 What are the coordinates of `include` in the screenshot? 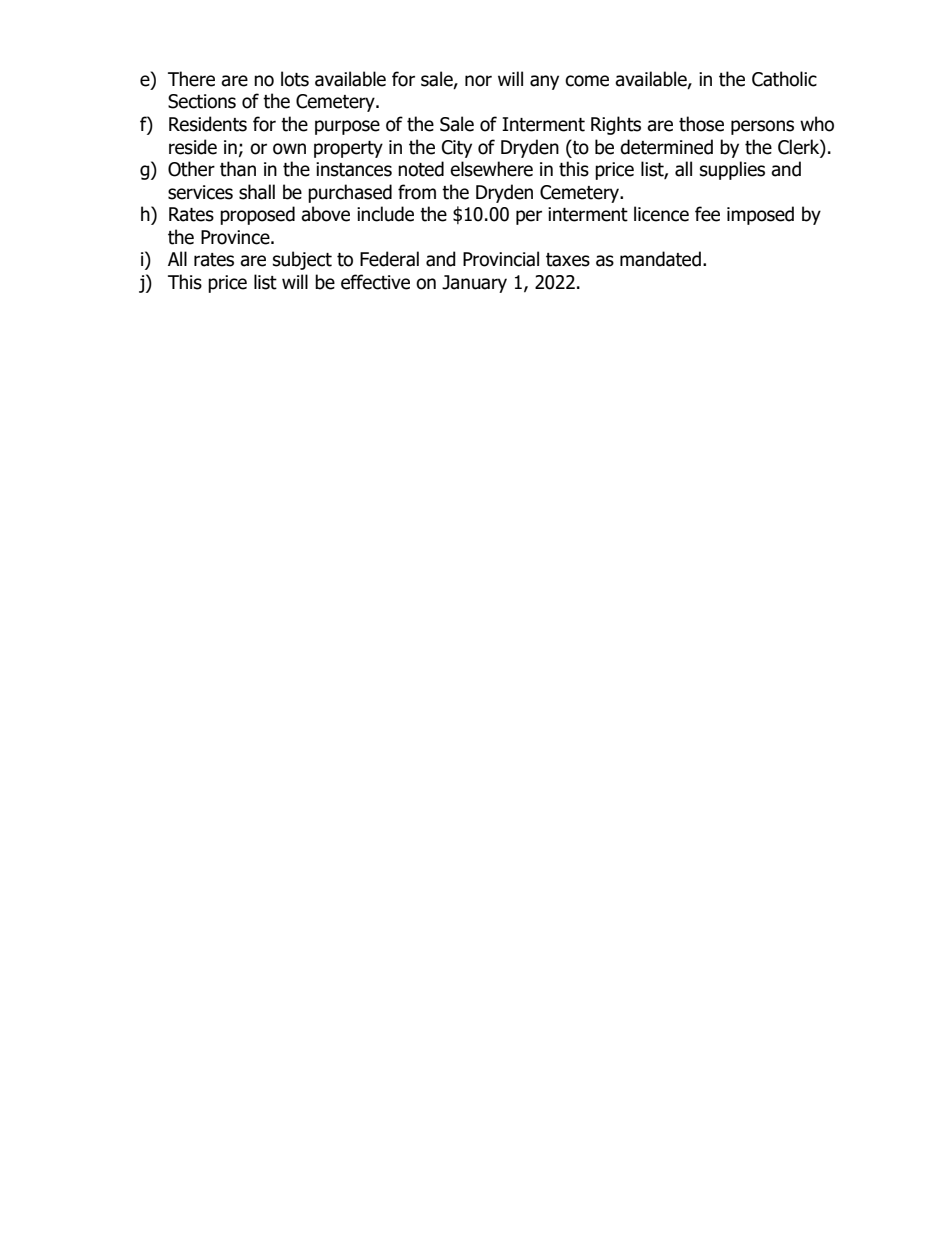 It's located at (385, 214).
